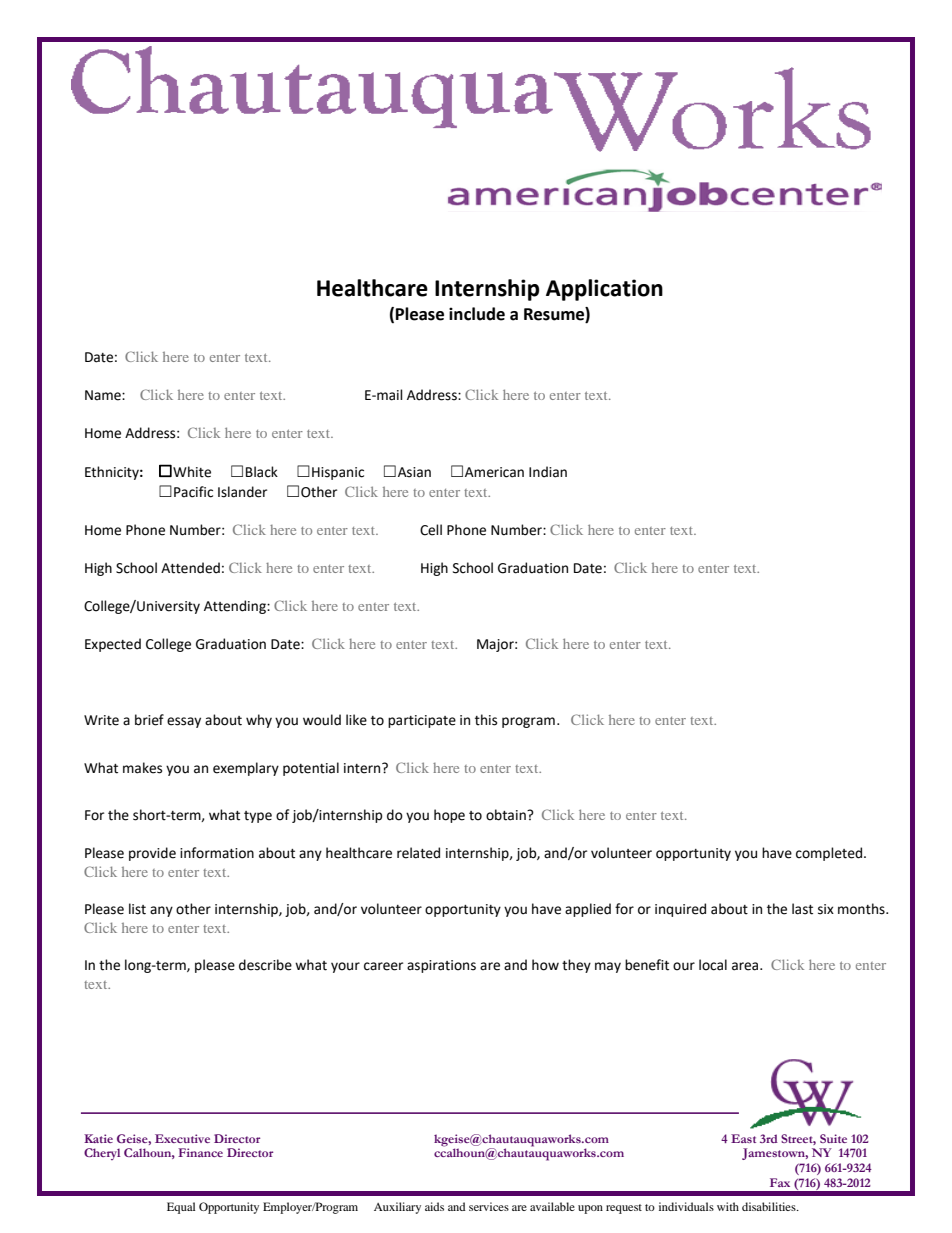 This image has height=1233, width=952. I want to click on services, so click(489, 1206).
